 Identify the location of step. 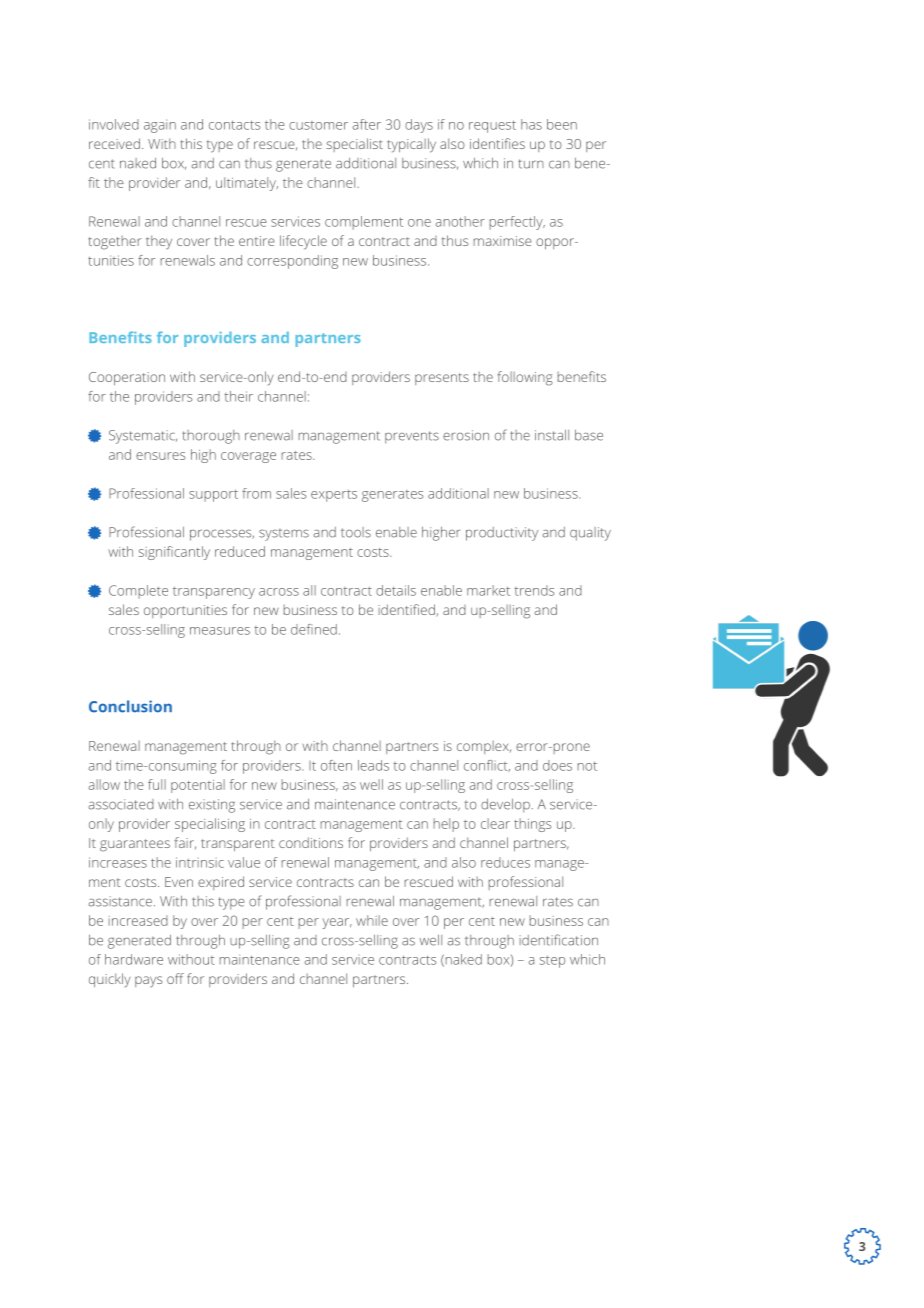
(552, 961).
